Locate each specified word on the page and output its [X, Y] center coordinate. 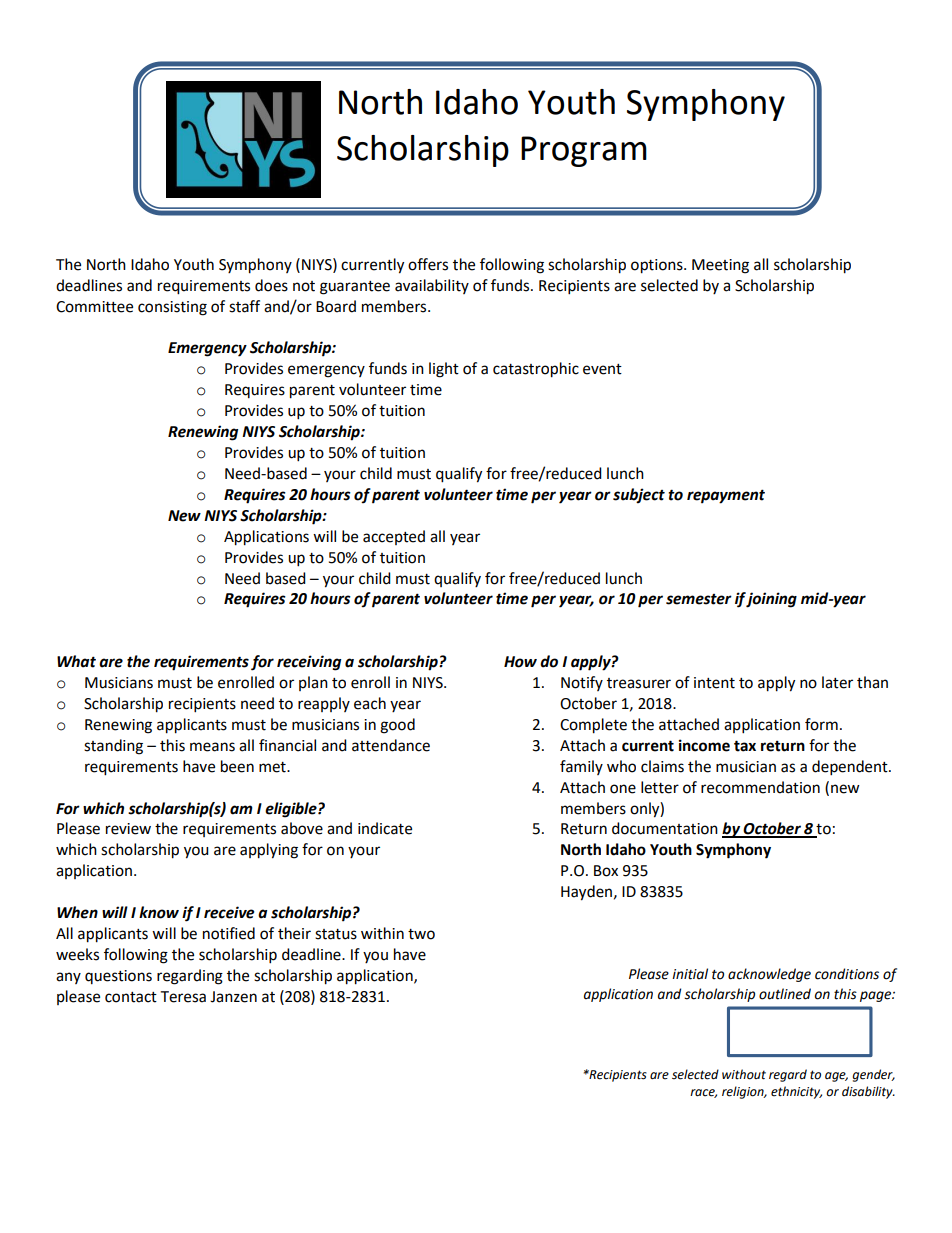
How [520, 662]
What [76, 661]
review [128, 829]
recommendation [760, 787]
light [444, 370]
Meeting [720, 266]
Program [584, 151]
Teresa [183, 997]
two [421, 934]
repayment [726, 496]
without [744, 1074]
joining [771, 600]
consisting [172, 308]
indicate [385, 828]
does [271, 285]
